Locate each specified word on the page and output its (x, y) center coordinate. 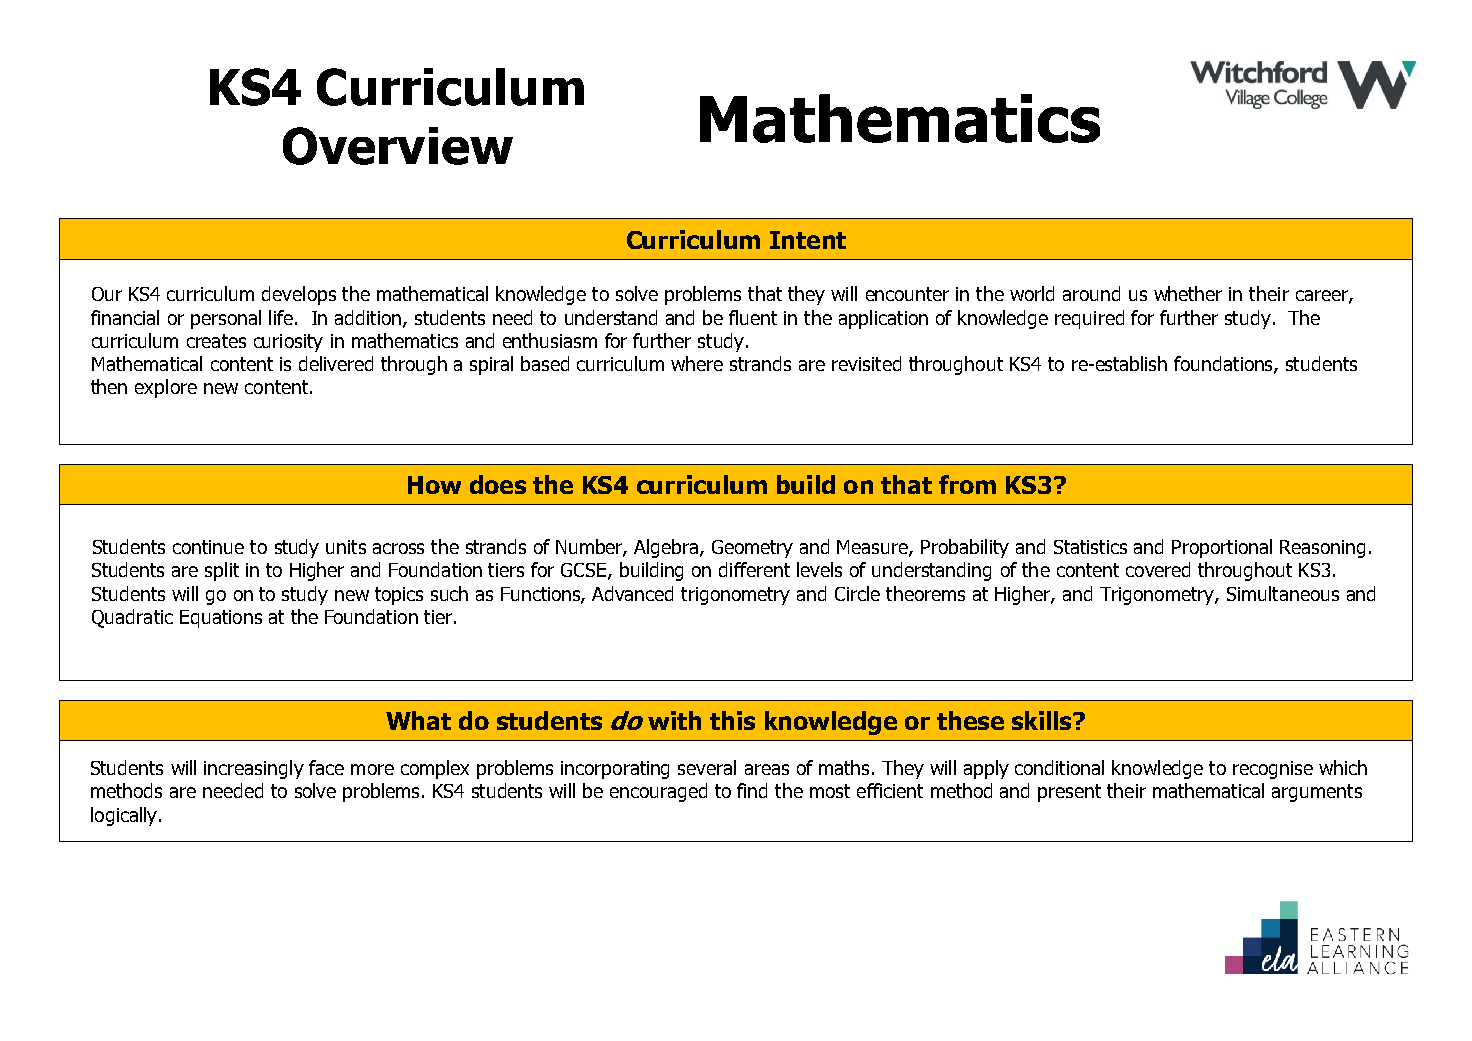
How (434, 485)
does (498, 484)
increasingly (254, 769)
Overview (398, 146)
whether (1188, 293)
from (967, 484)
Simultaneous (1283, 593)
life (281, 317)
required (1089, 319)
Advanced (632, 593)
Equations (221, 619)
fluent (753, 317)
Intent (808, 240)
